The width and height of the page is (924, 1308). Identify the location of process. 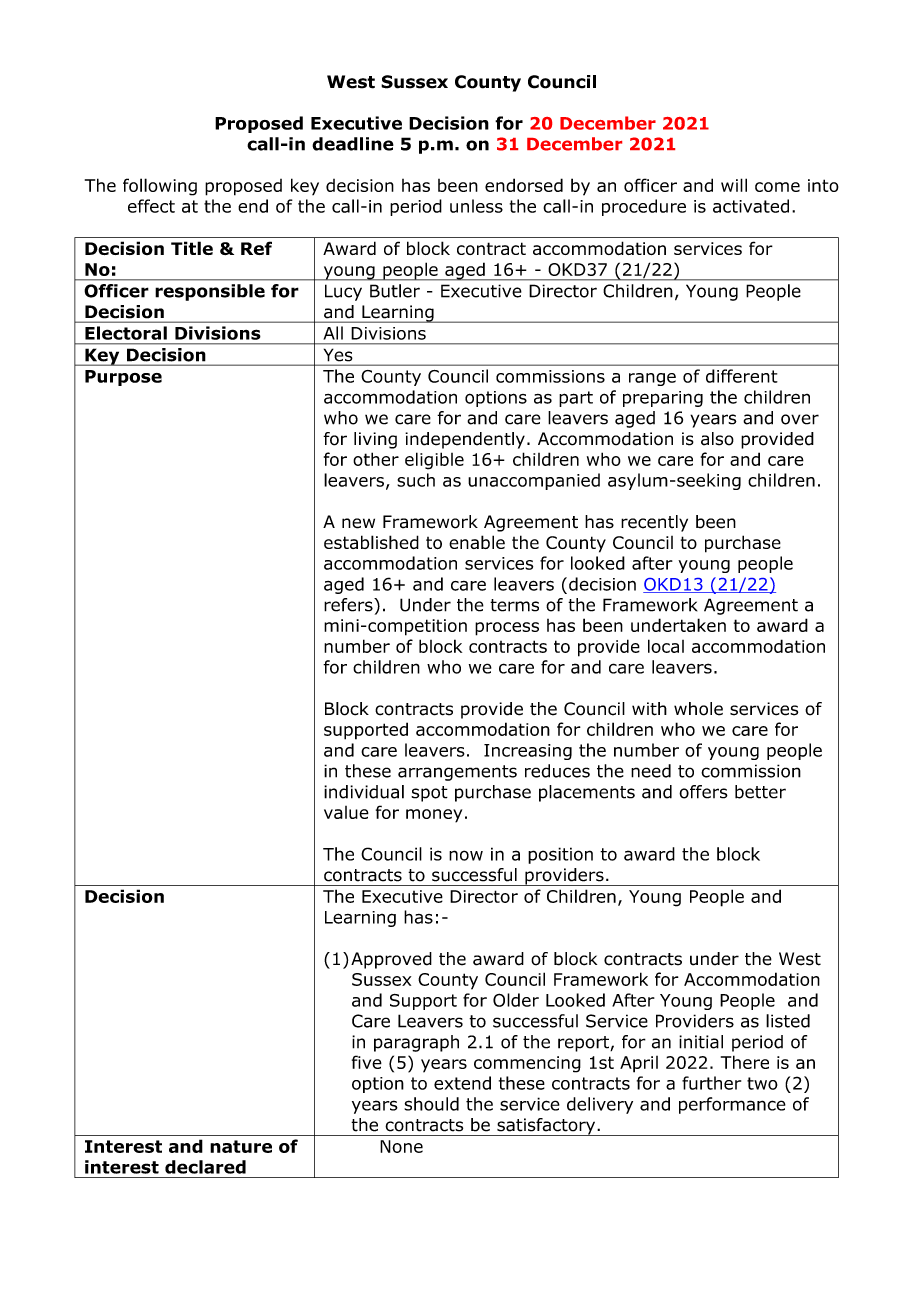
(507, 629).
